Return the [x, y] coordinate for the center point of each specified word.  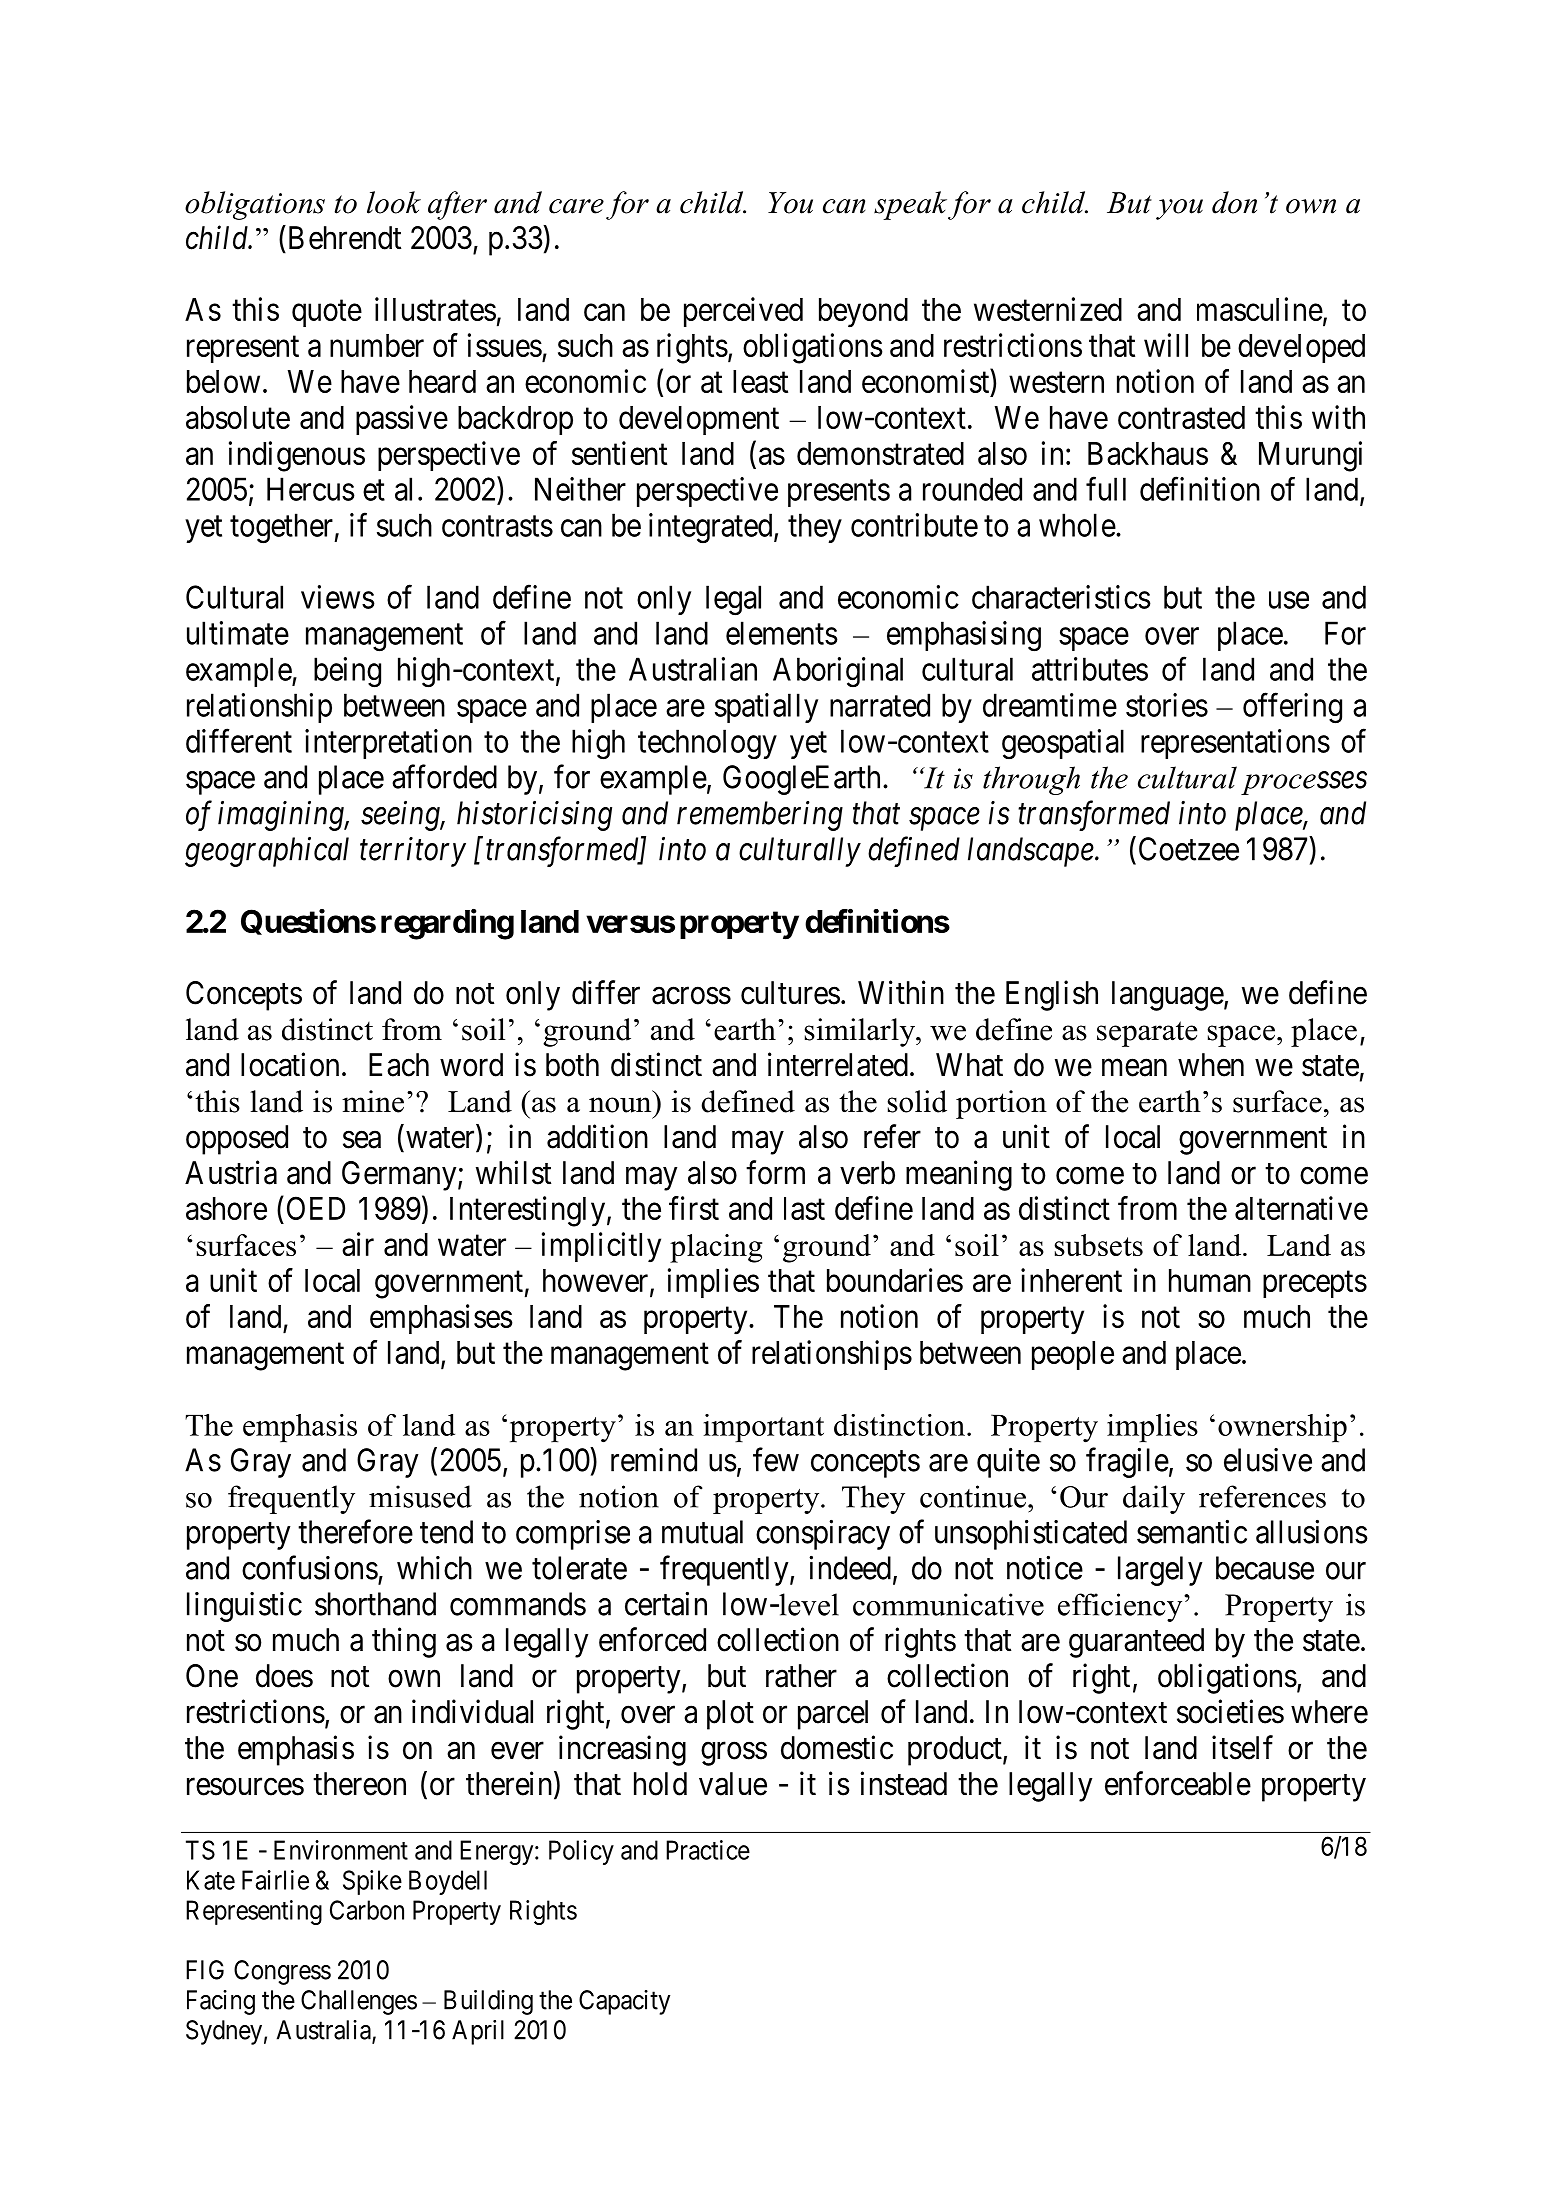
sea [362, 1140]
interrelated [838, 1064]
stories [1167, 705]
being [347, 672]
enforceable [1178, 1783]
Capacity [624, 2002]
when [1211, 1065]
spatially [766, 708]
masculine [1260, 309]
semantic [1192, 1532]
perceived [743, 312]
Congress [282, 1972]
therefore [355, 1531]
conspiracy [823, 1535]
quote [327, 313]
